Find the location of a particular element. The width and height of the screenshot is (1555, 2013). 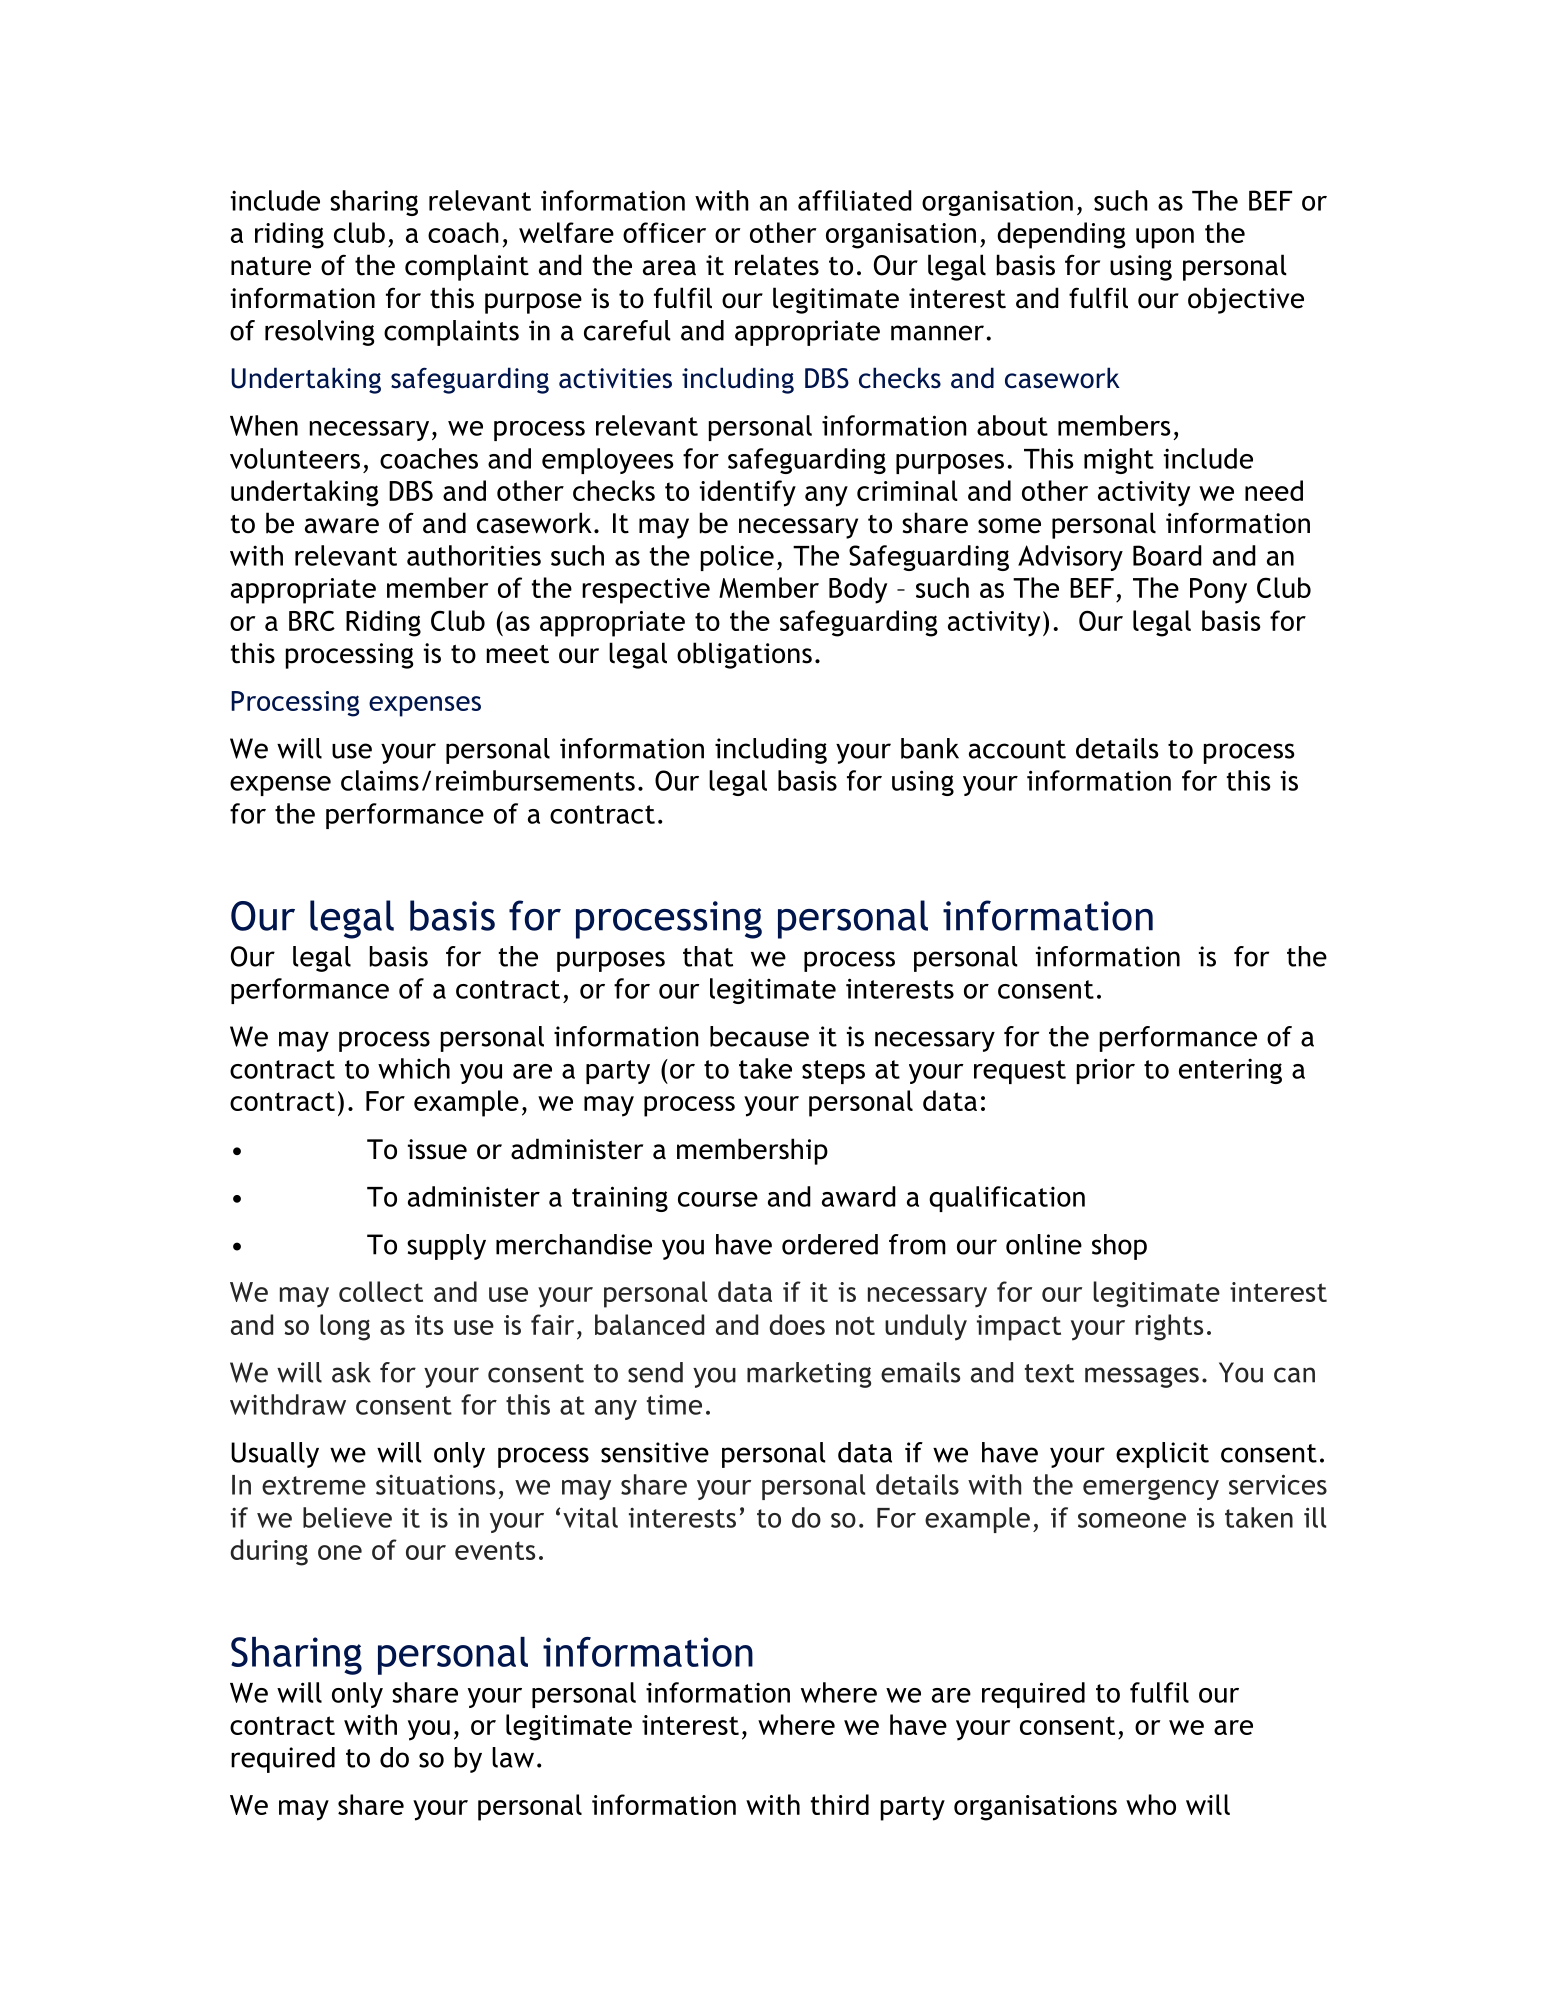

ordered is located at coordinates (830, 1244).
